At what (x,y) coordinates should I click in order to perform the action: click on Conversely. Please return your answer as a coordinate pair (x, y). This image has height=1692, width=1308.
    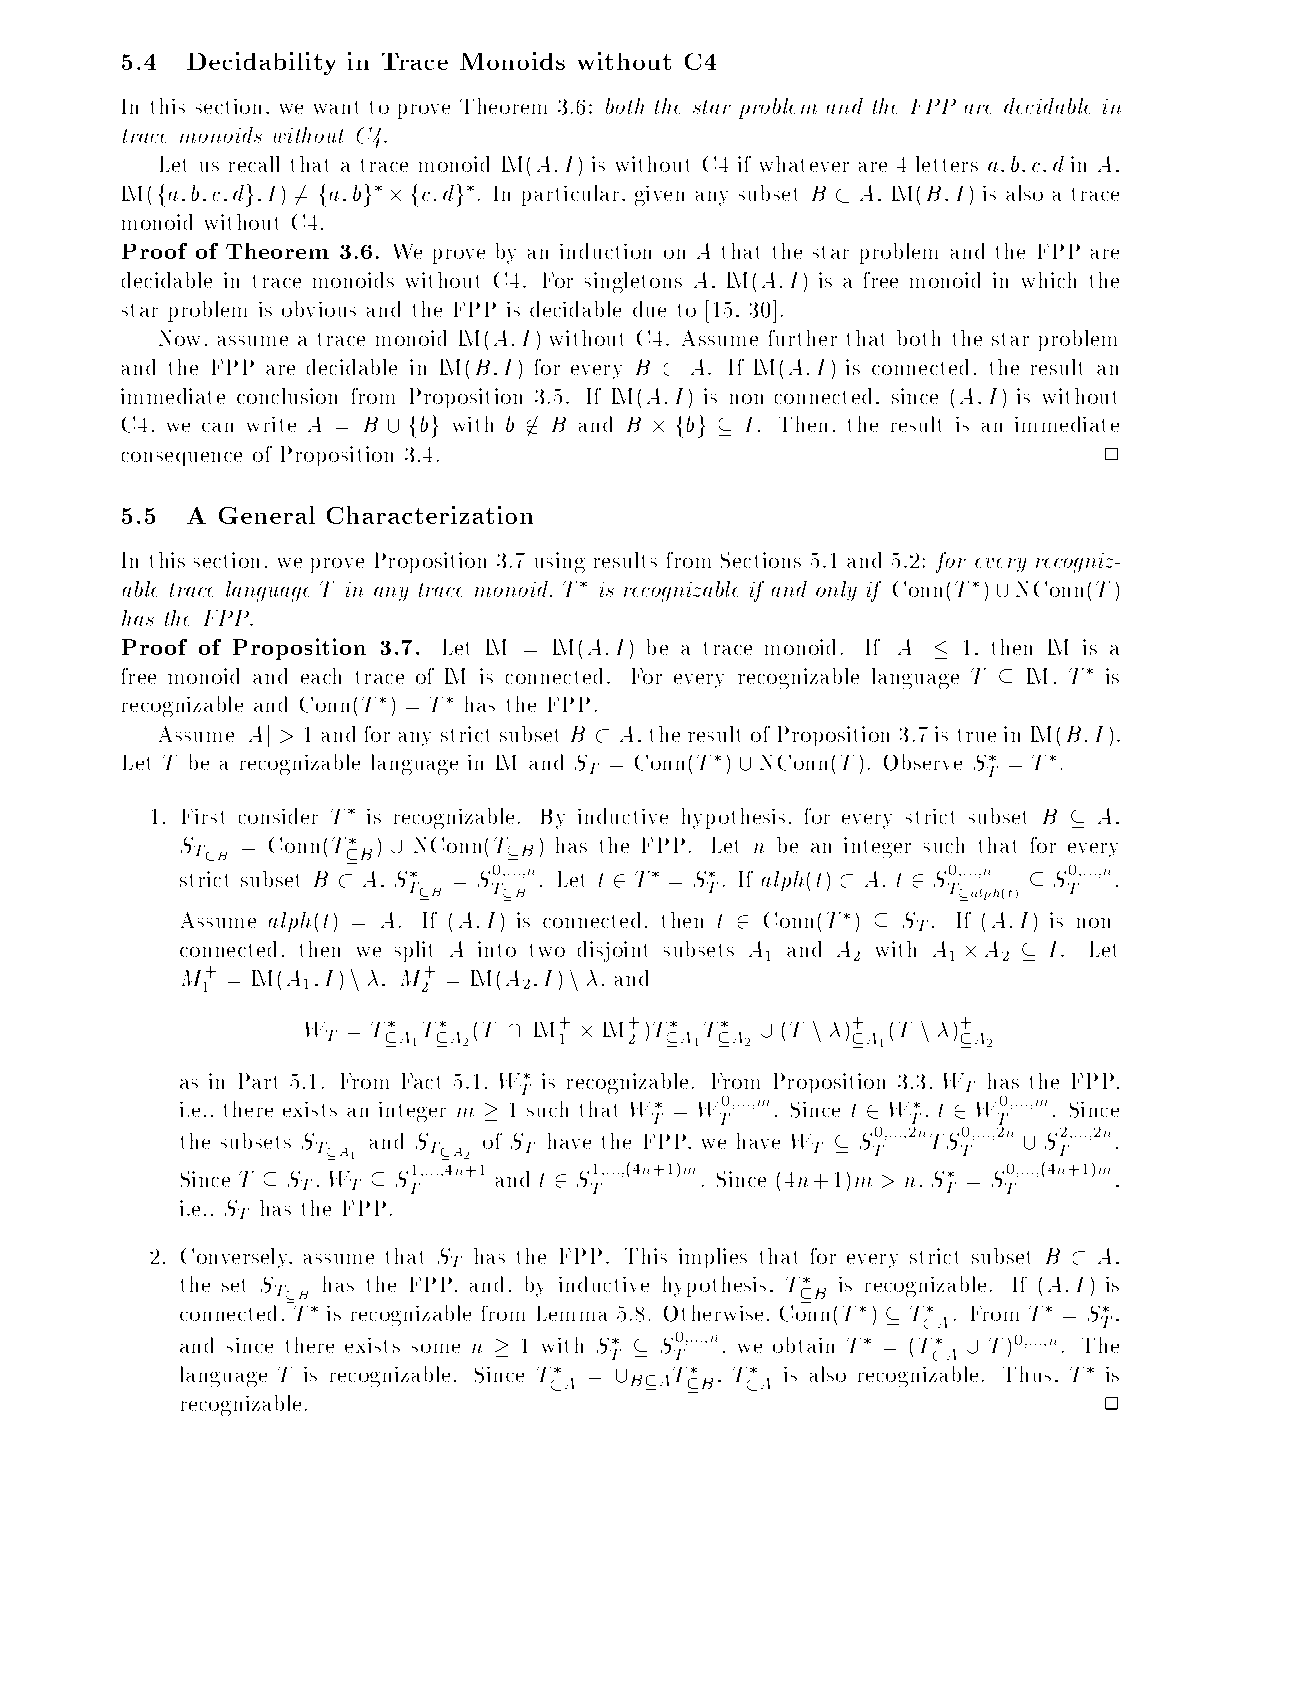
    Looking at the image, I should click on (236, 1258).
